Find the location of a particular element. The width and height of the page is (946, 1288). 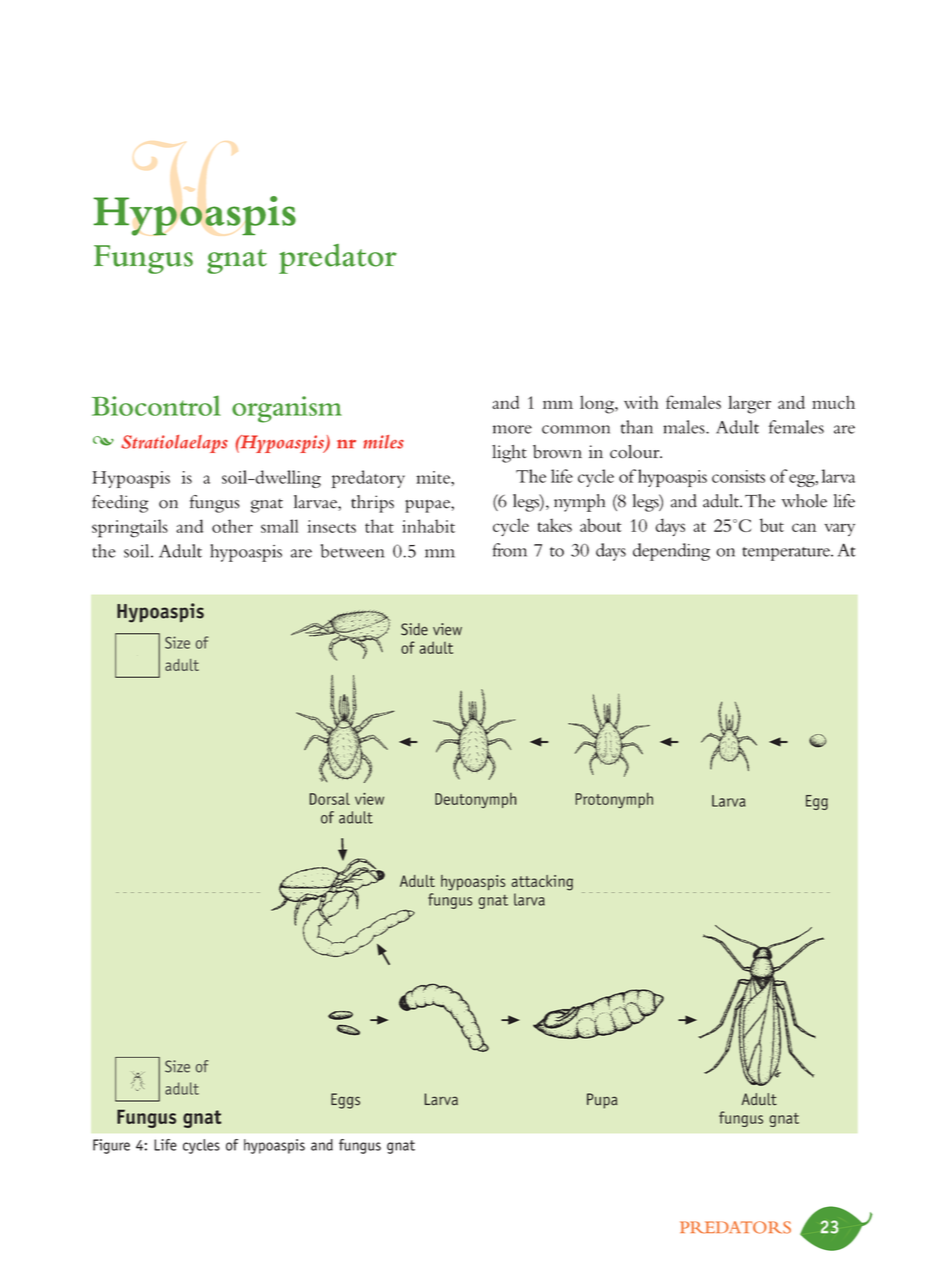

larger is located at coordinates (749, 404).
